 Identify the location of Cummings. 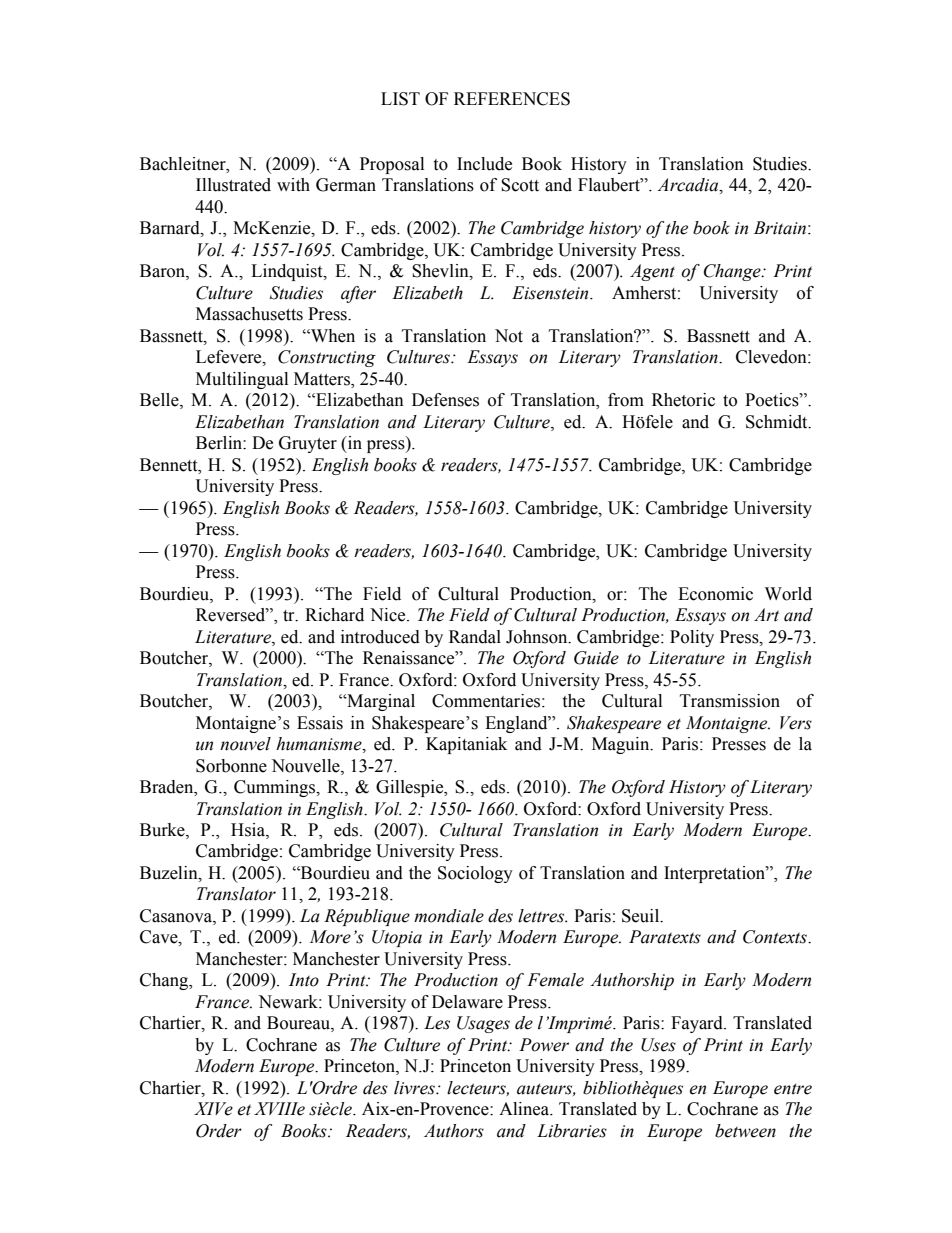
(276, 788).
